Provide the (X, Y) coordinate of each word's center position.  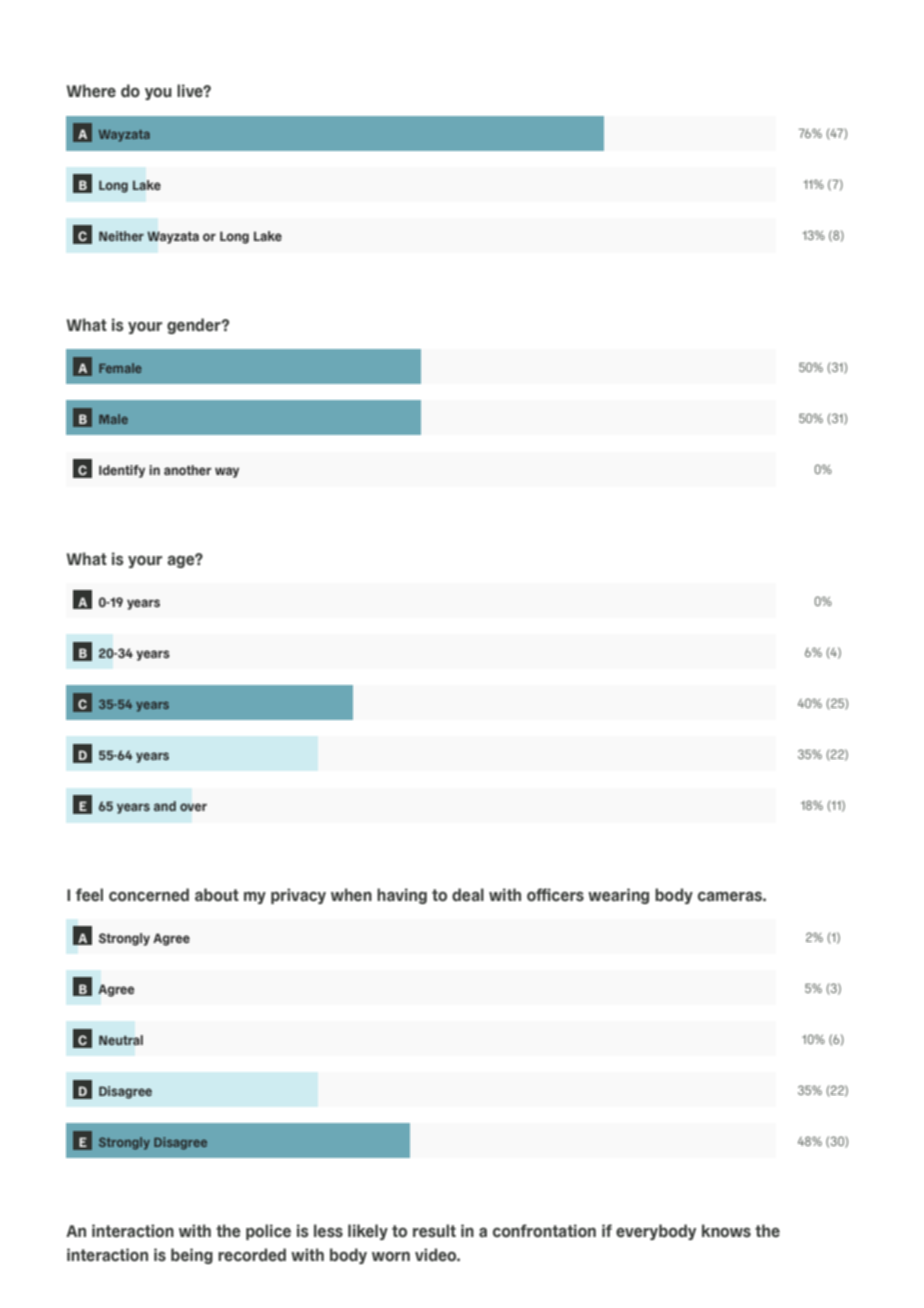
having (402, 896)
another (188, 470)
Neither (121, 236)
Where (91, 91)
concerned (149, 895)
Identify (122, 471)
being (192, 1256)
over (193, 807)
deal (468, 895)
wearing (618, 896)
